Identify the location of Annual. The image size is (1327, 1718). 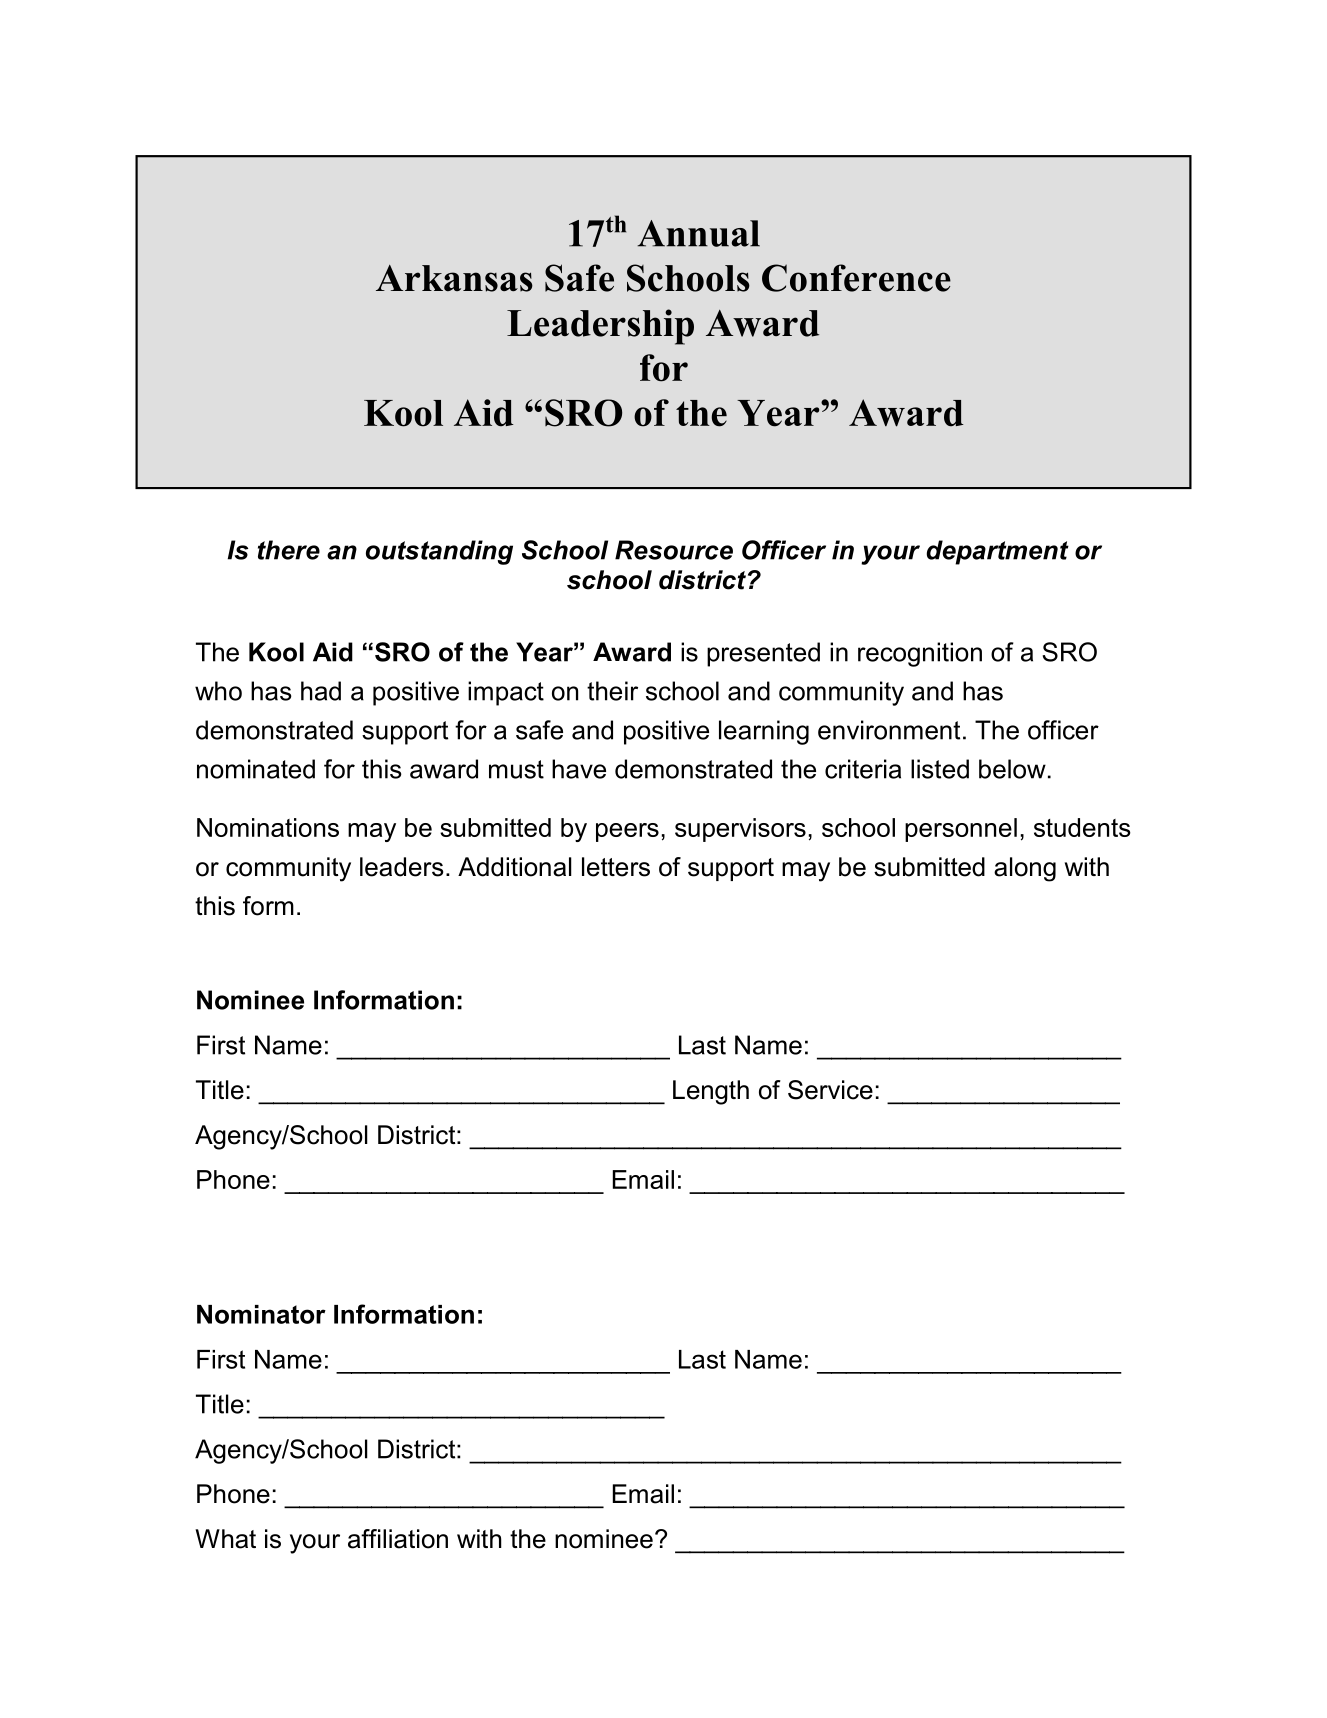
(698, 233).
